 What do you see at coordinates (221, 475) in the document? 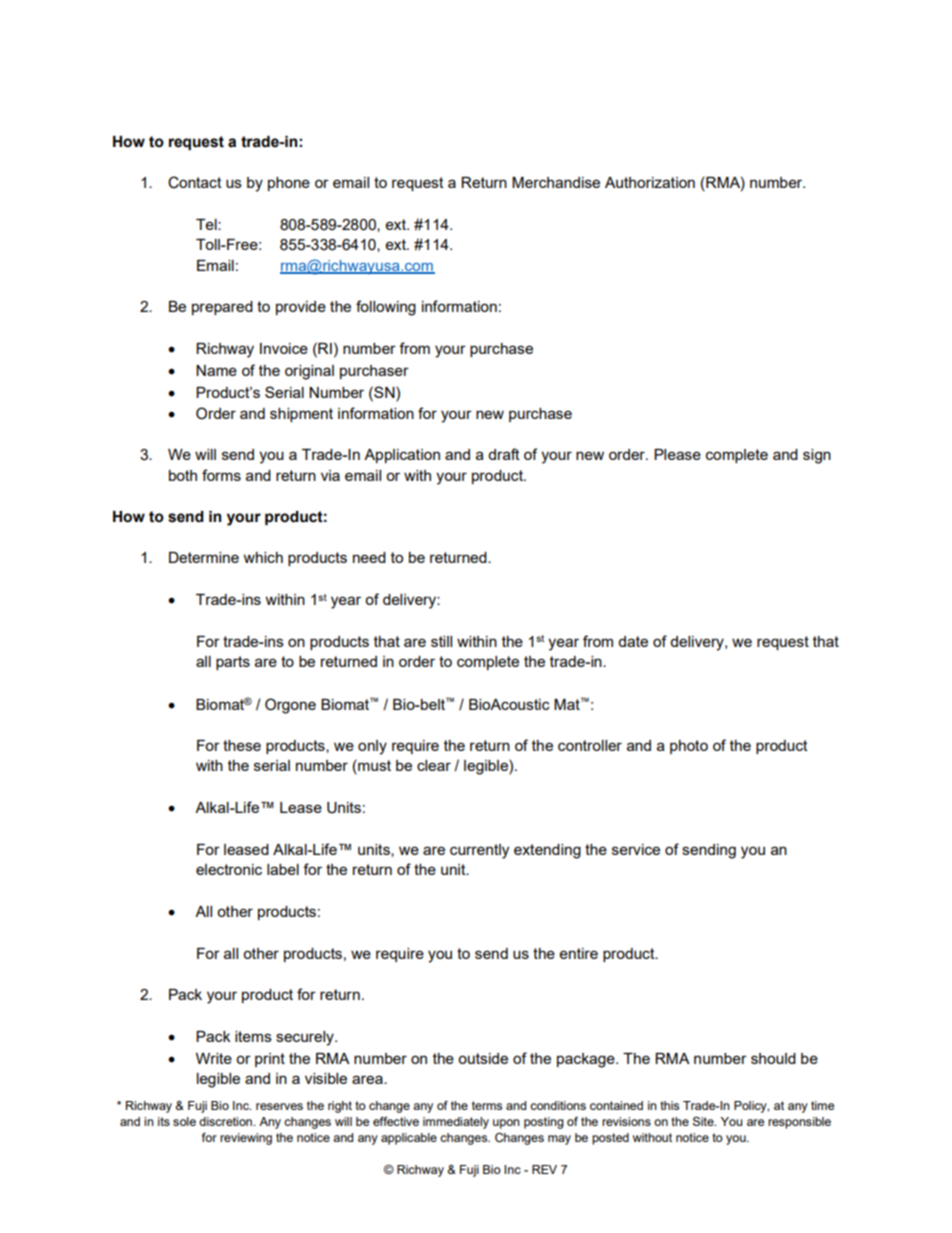
I see `forms` at bounding box center [221, 475].
